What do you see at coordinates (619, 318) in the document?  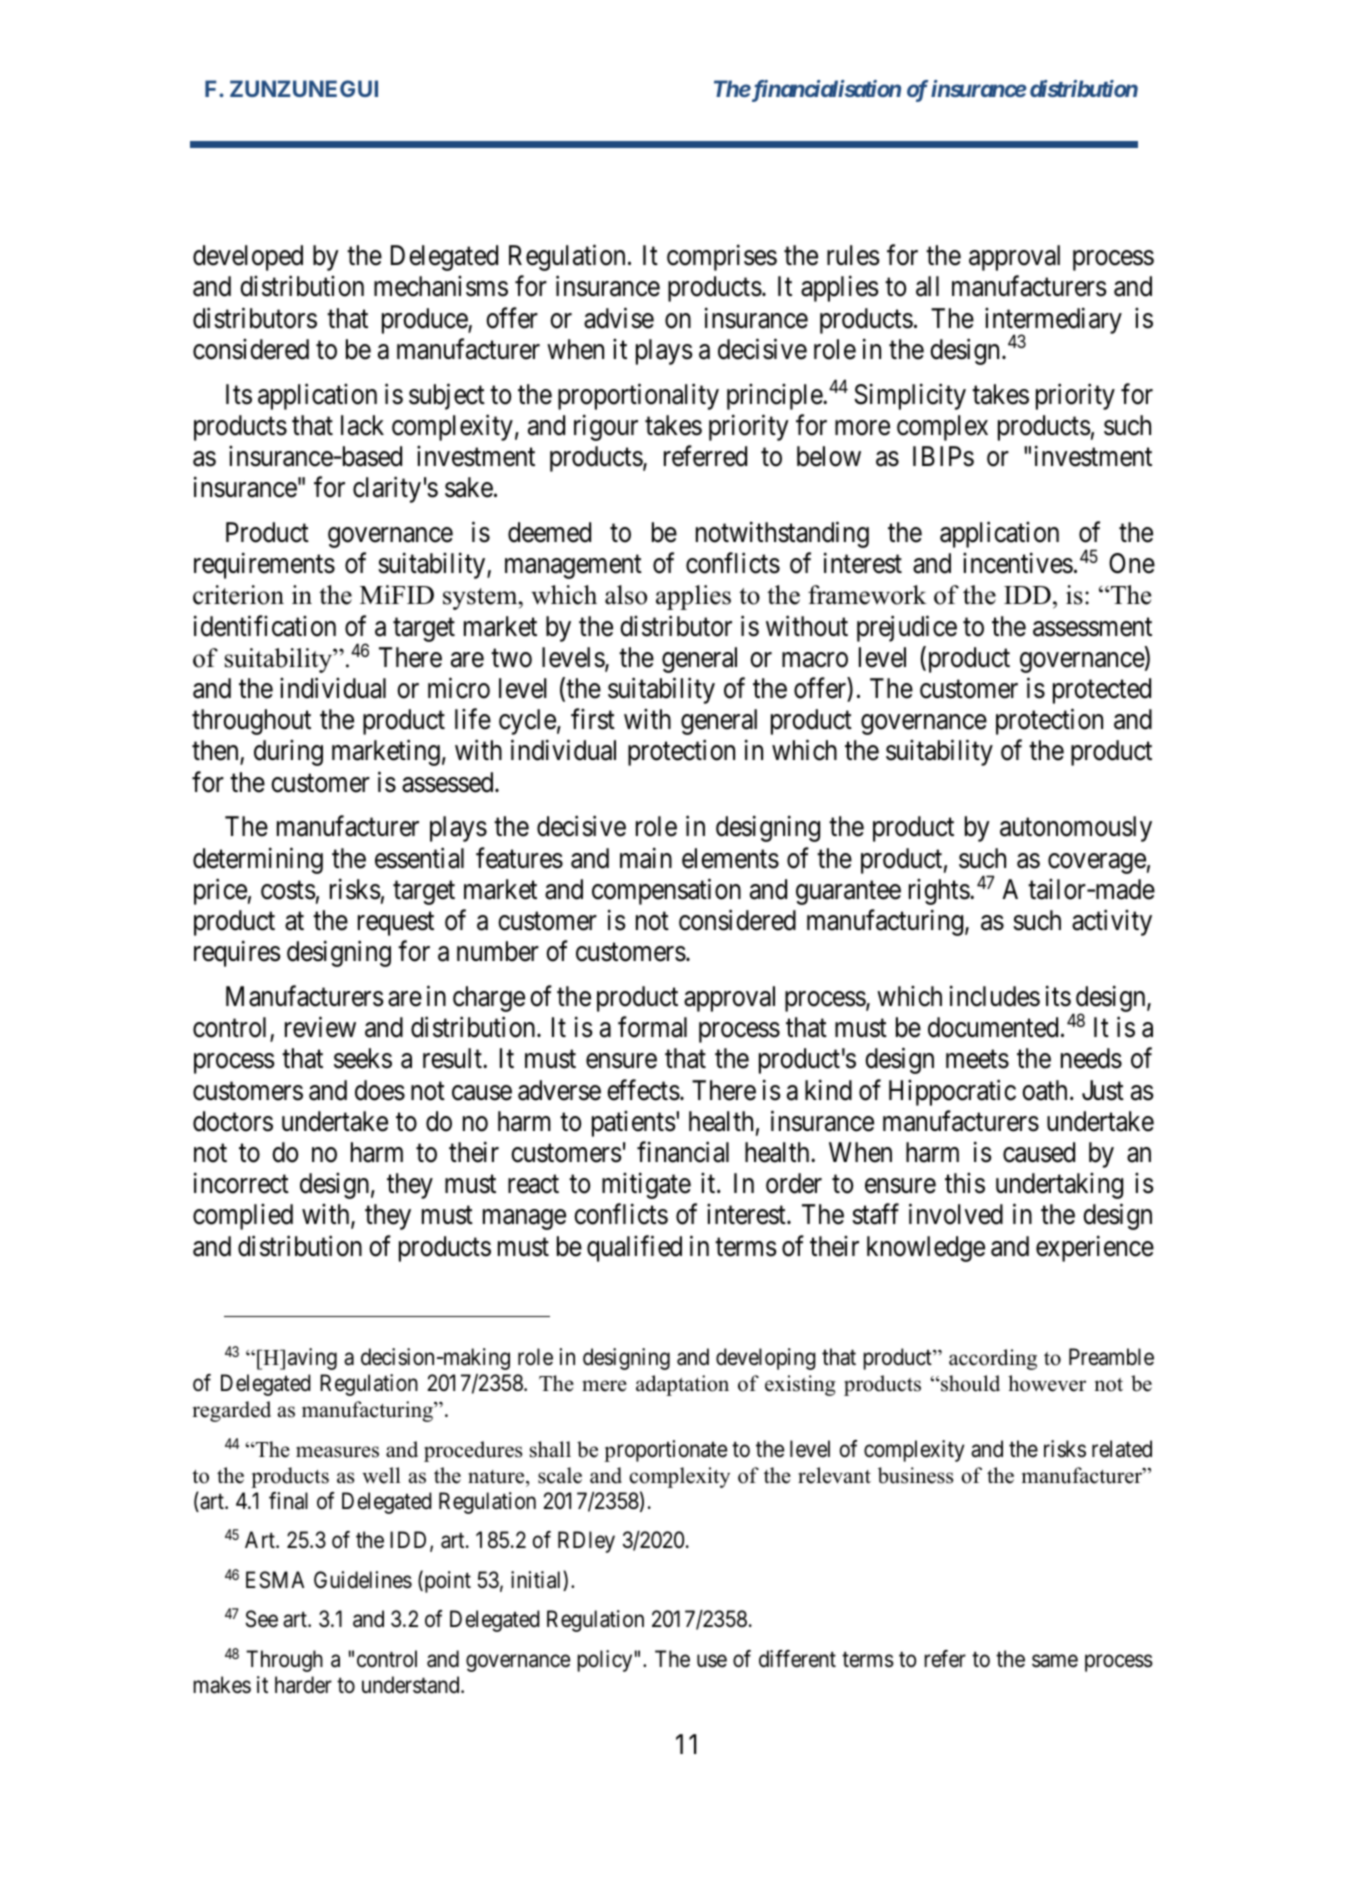 I see `advise` at bounding box center [619, 318].
